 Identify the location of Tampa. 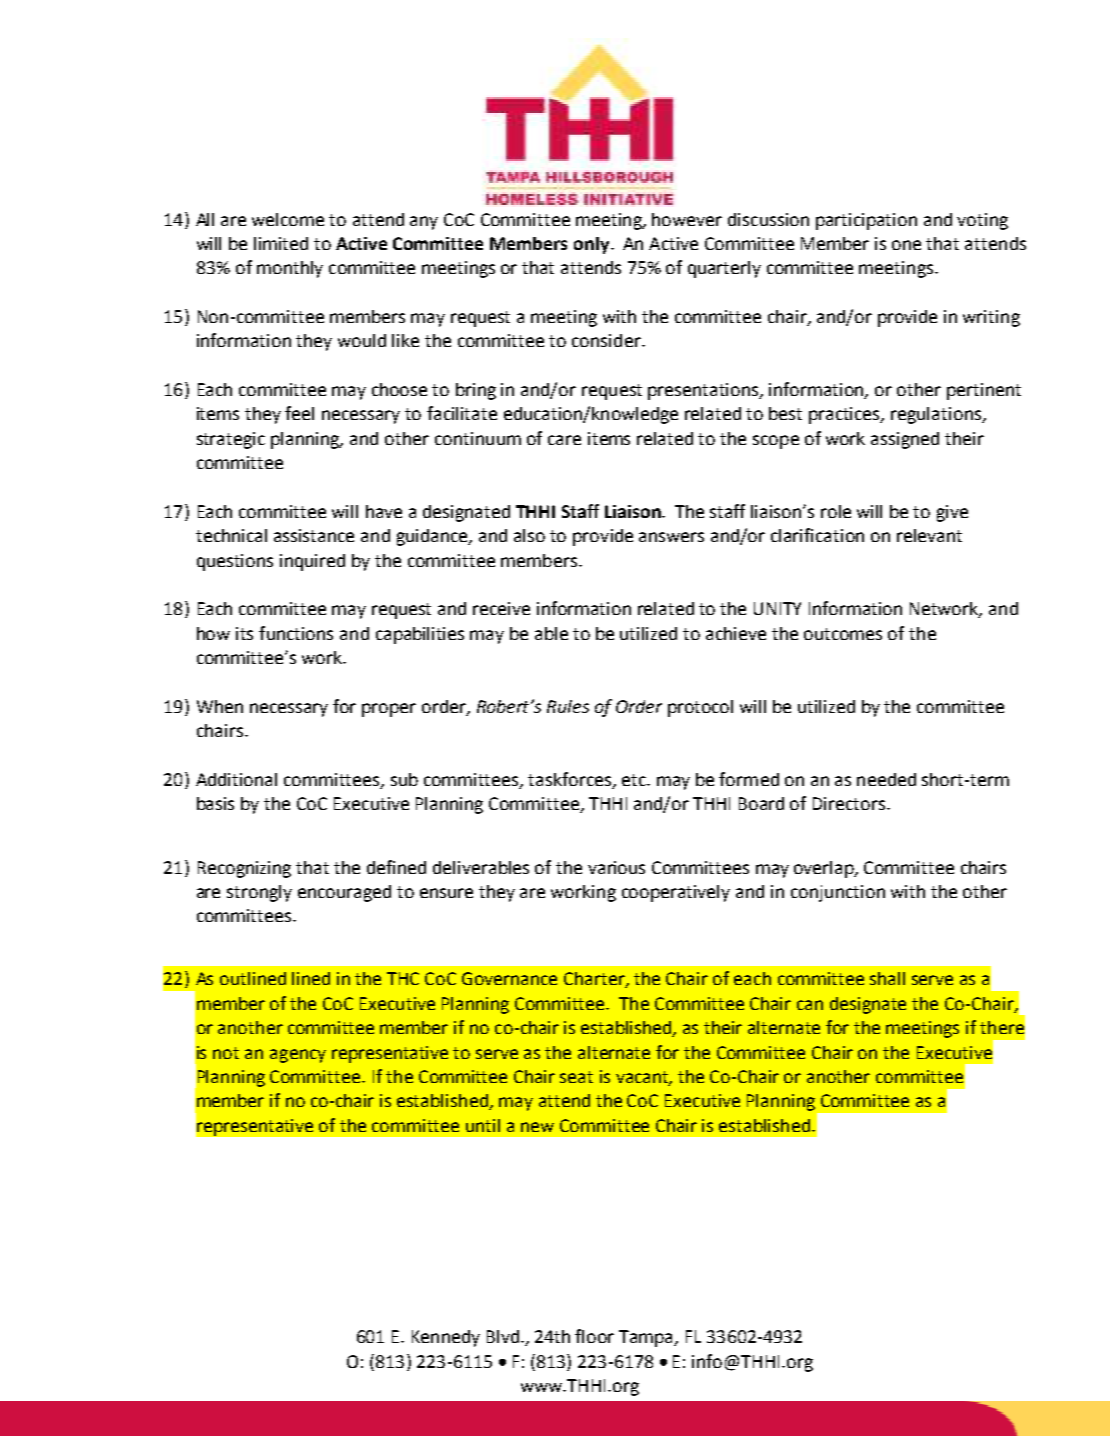
(647, 1338).
